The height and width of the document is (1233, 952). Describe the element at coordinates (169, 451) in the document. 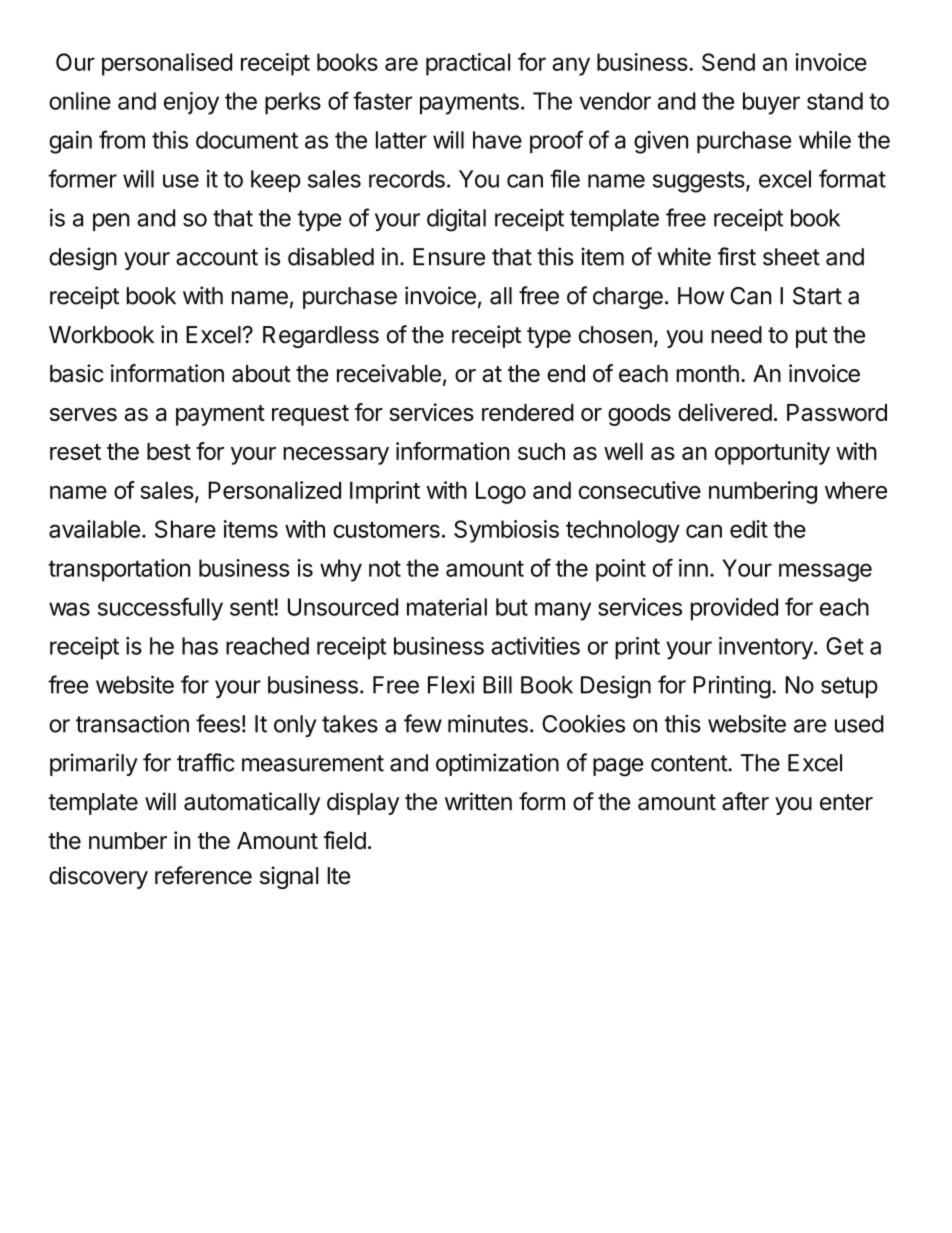

I see `best` at that location.
